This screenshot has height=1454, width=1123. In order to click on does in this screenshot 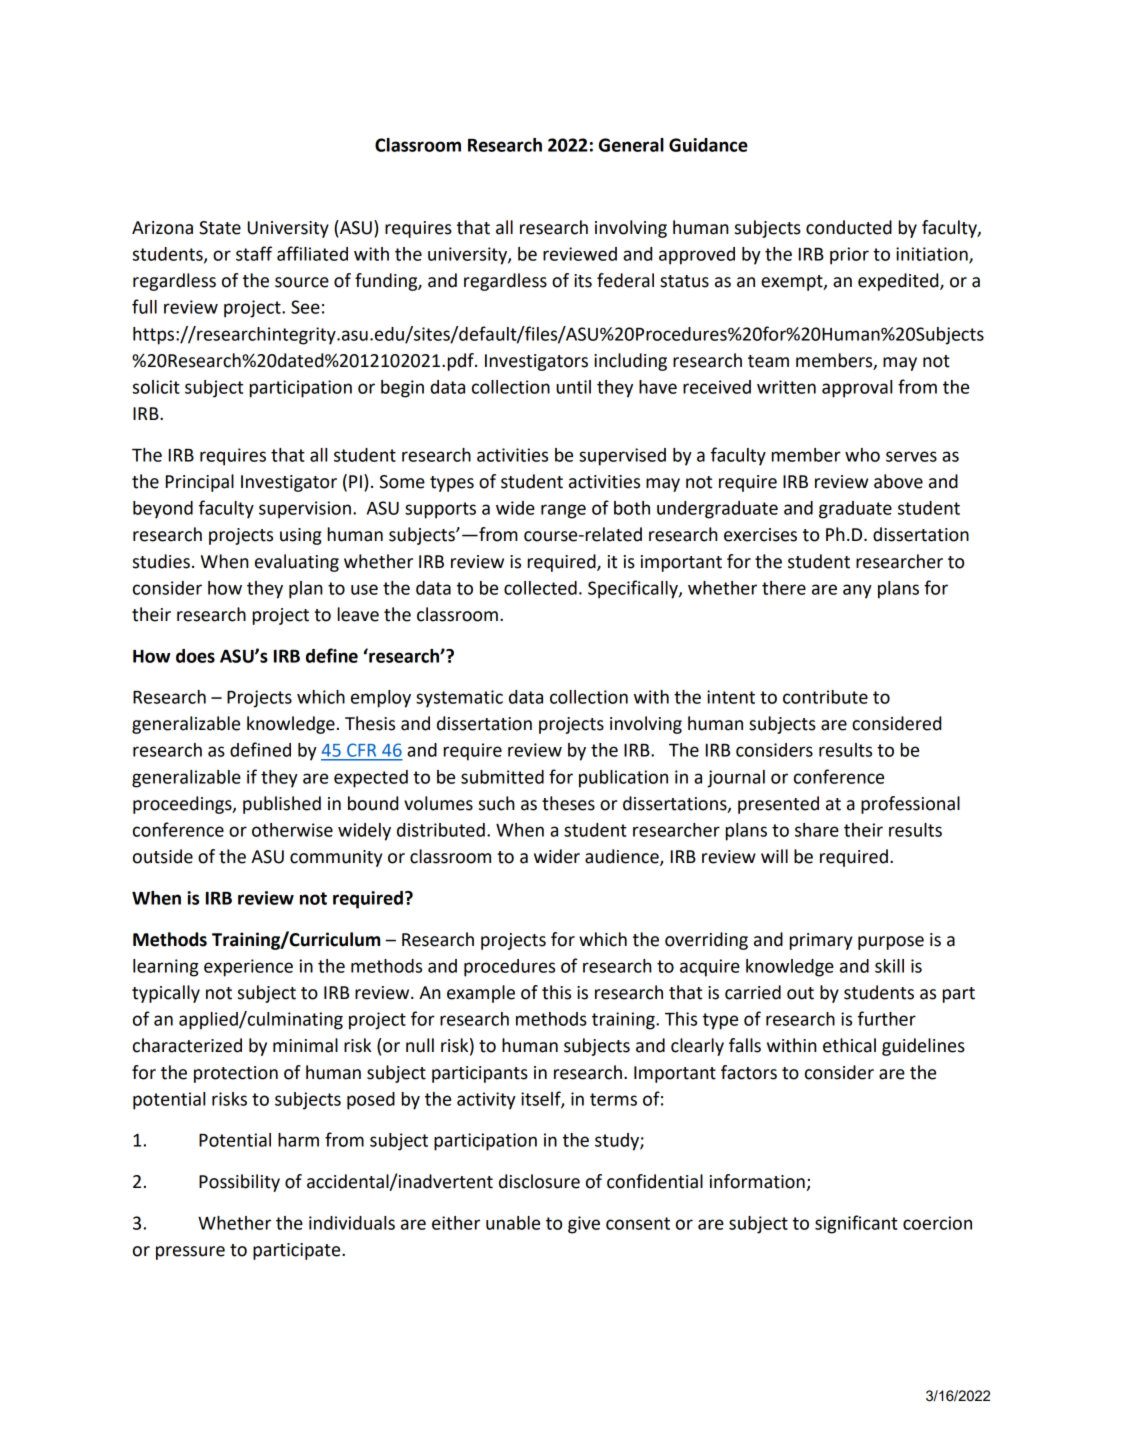, I will do `click(195, 656)`.
